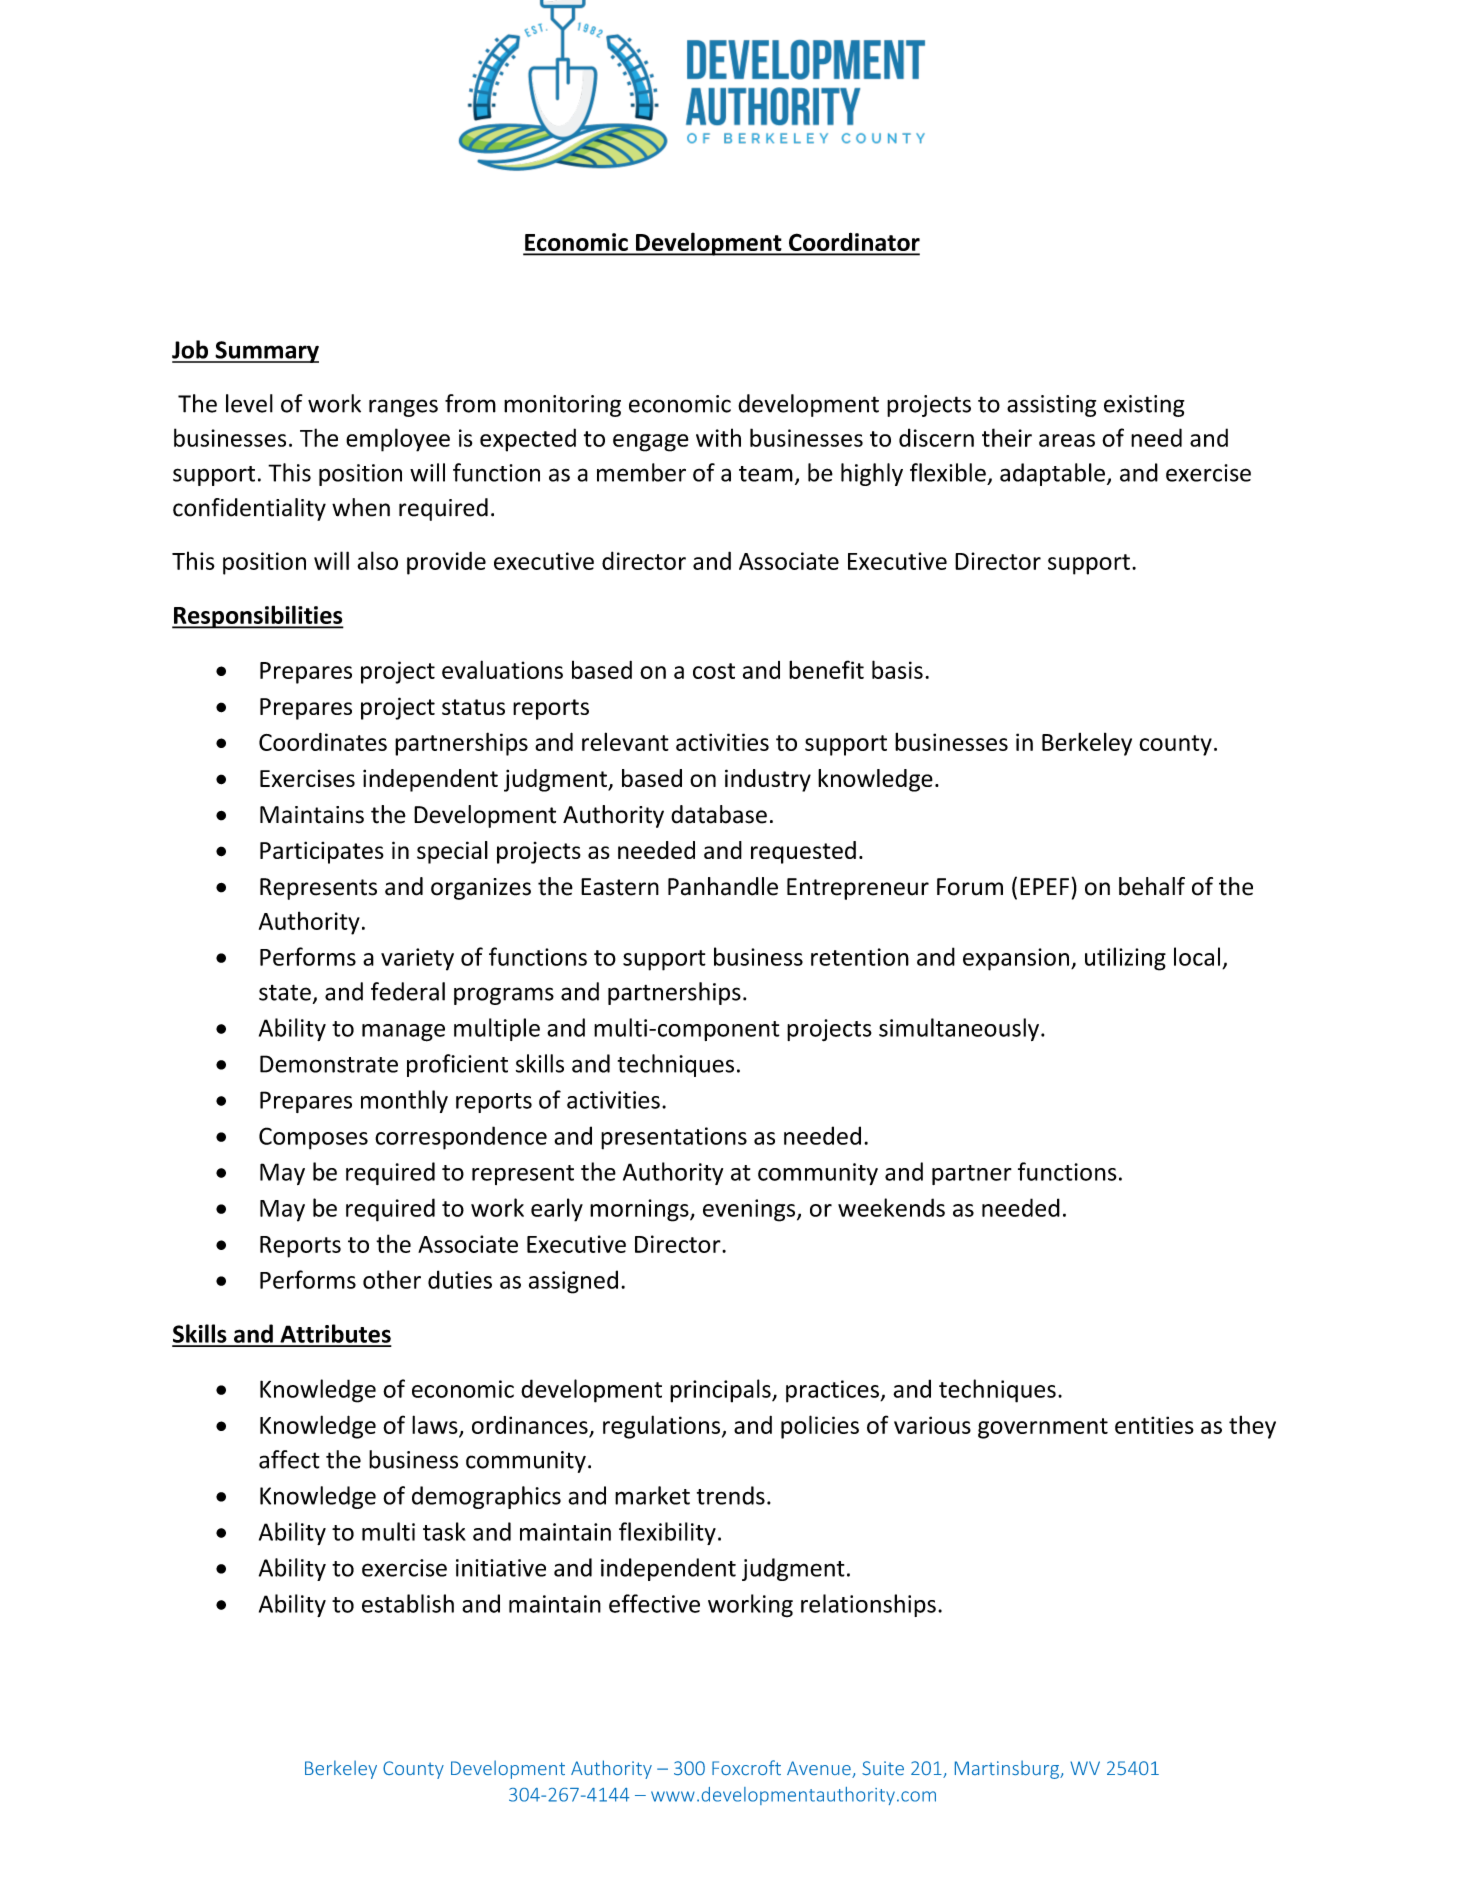  I want to click on existing, so click(1144, 406).
